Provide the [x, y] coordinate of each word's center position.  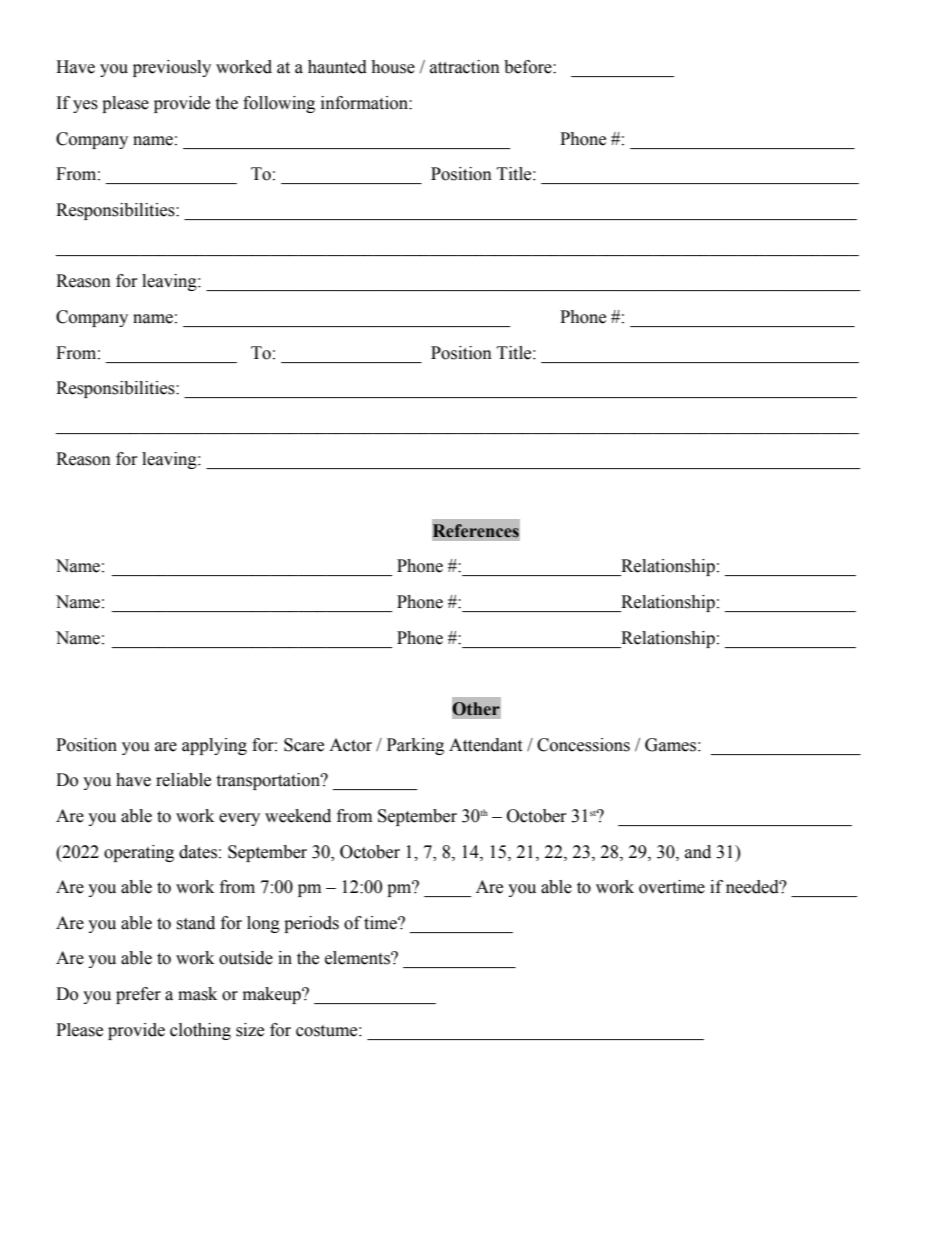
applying [214, 746]
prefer [138, 995]
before [529, 67]
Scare [304, 745]
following [279, 104]
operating [139, 853]
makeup [273, 995]
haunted [337, 67]
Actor [350, 745]
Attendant [485, 745]
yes [85, 106]
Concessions [583, 745]
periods [311, 924]
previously [172, 68]
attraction [465, 67]
